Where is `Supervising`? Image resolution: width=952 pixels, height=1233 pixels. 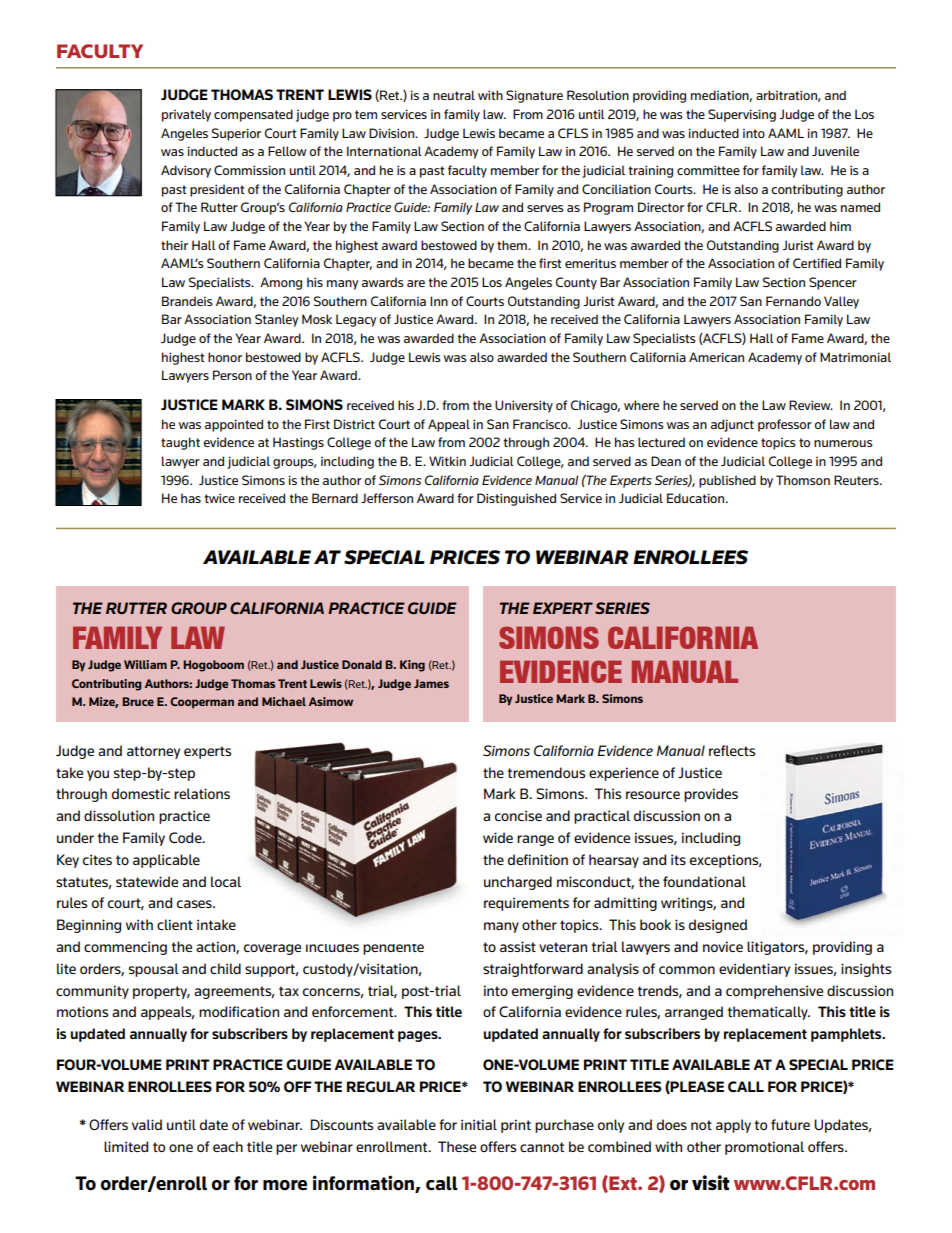
Supervising is located at coordinates (742, 115).
